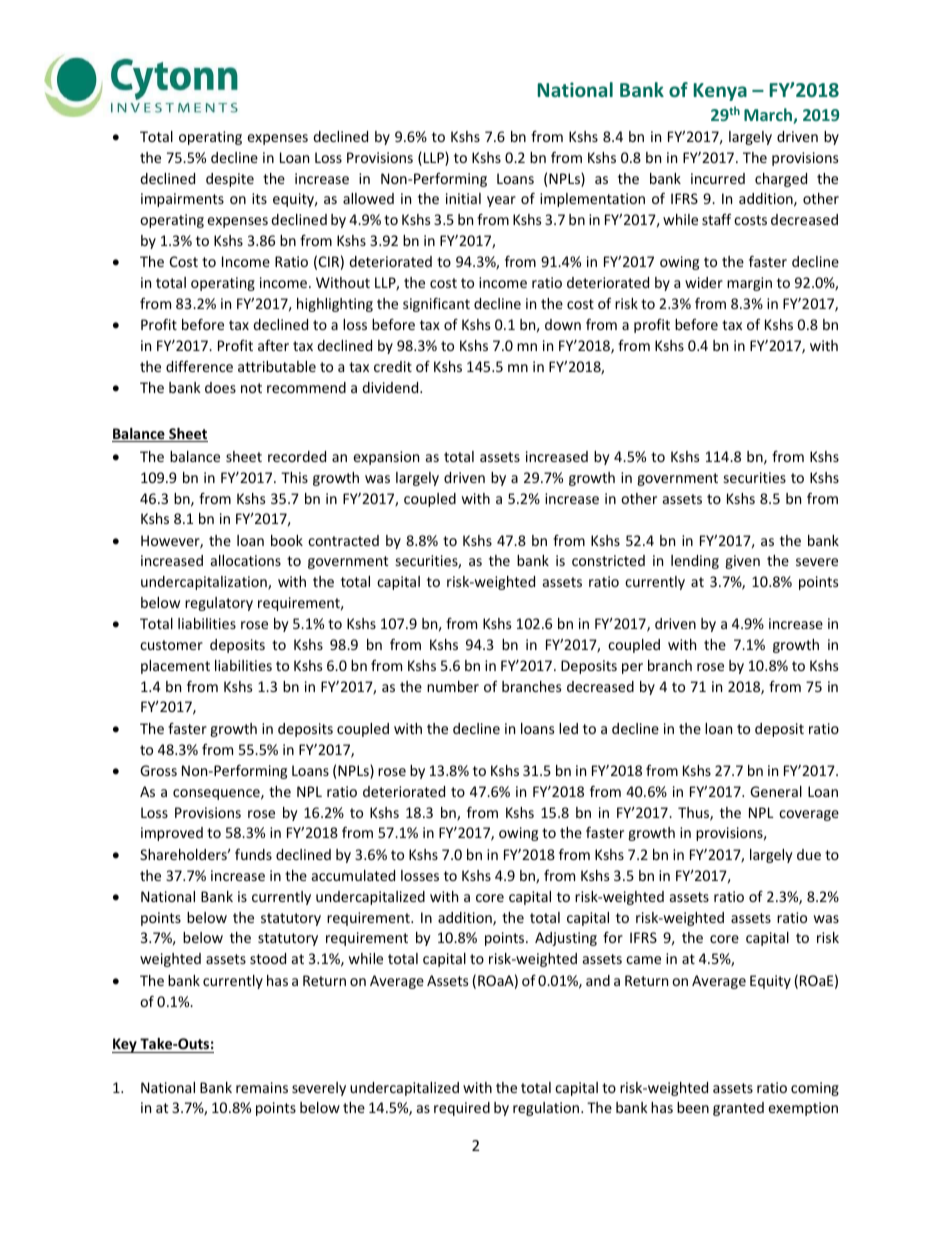  I want to click on despite, so click(230, 180).
